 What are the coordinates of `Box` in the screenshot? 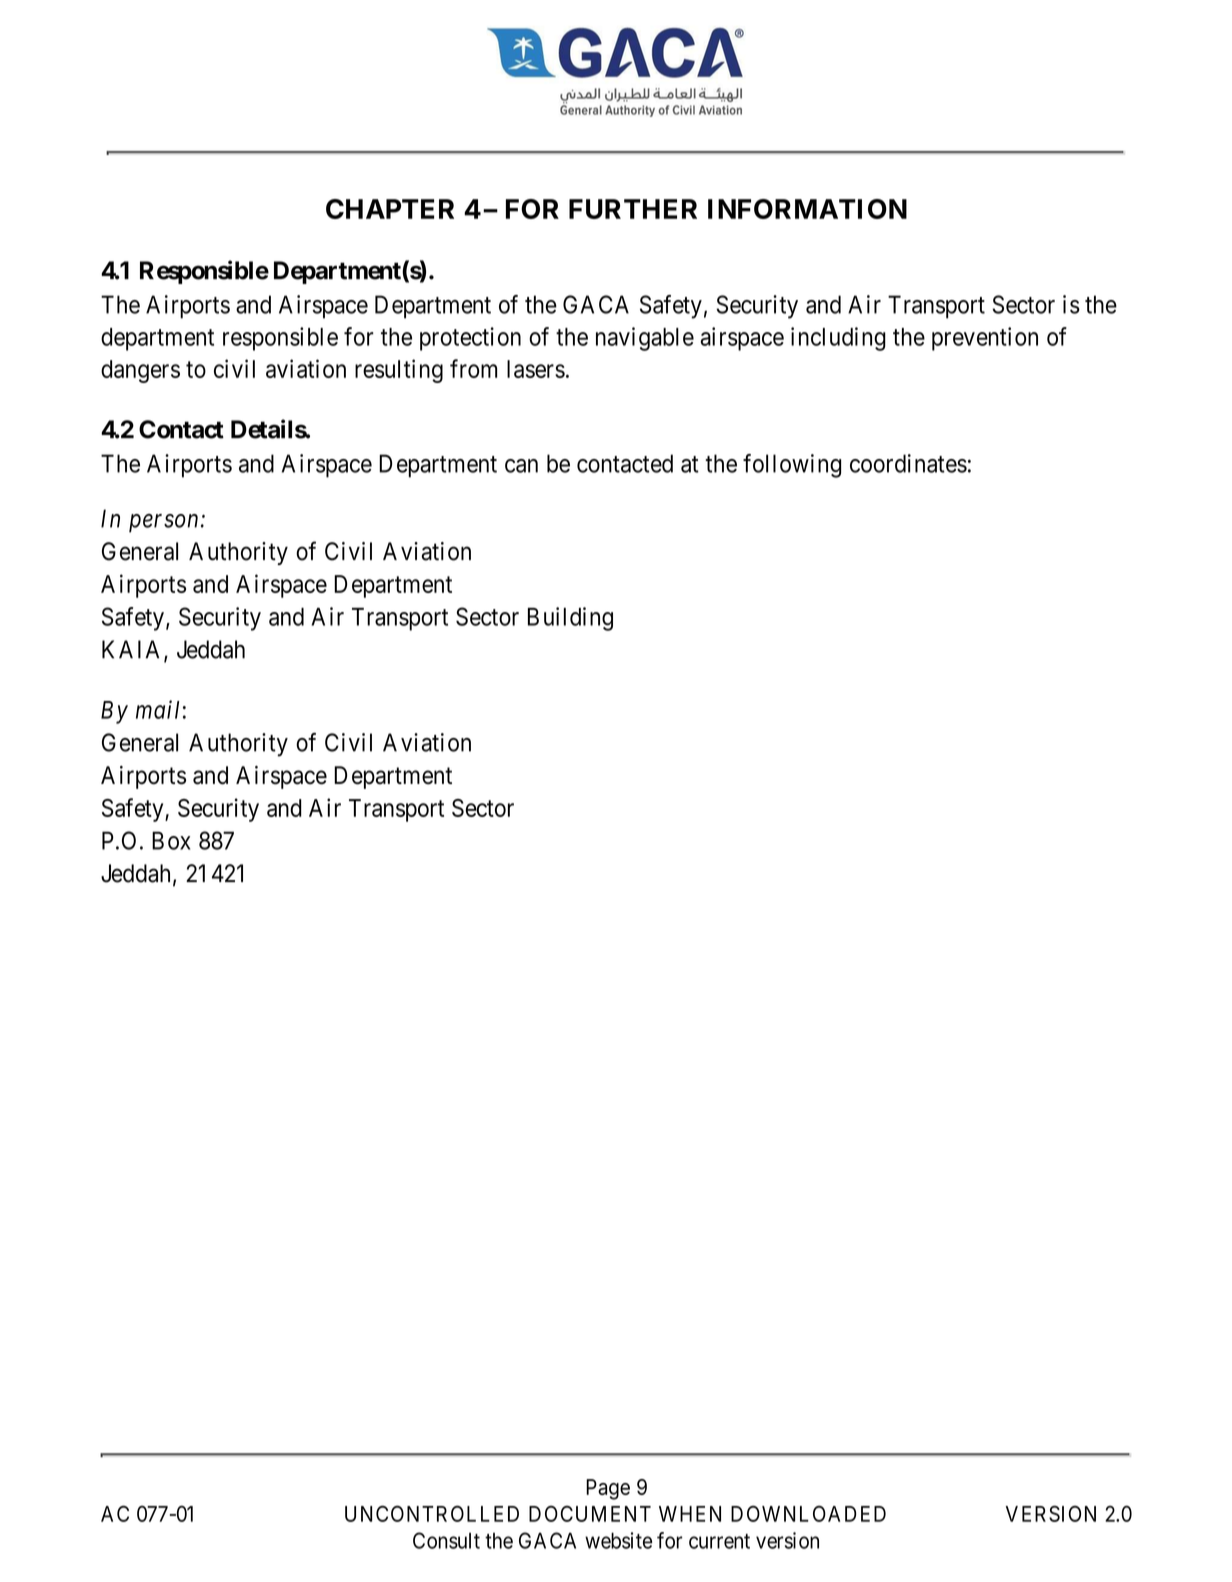 It's located at (171, 840).
